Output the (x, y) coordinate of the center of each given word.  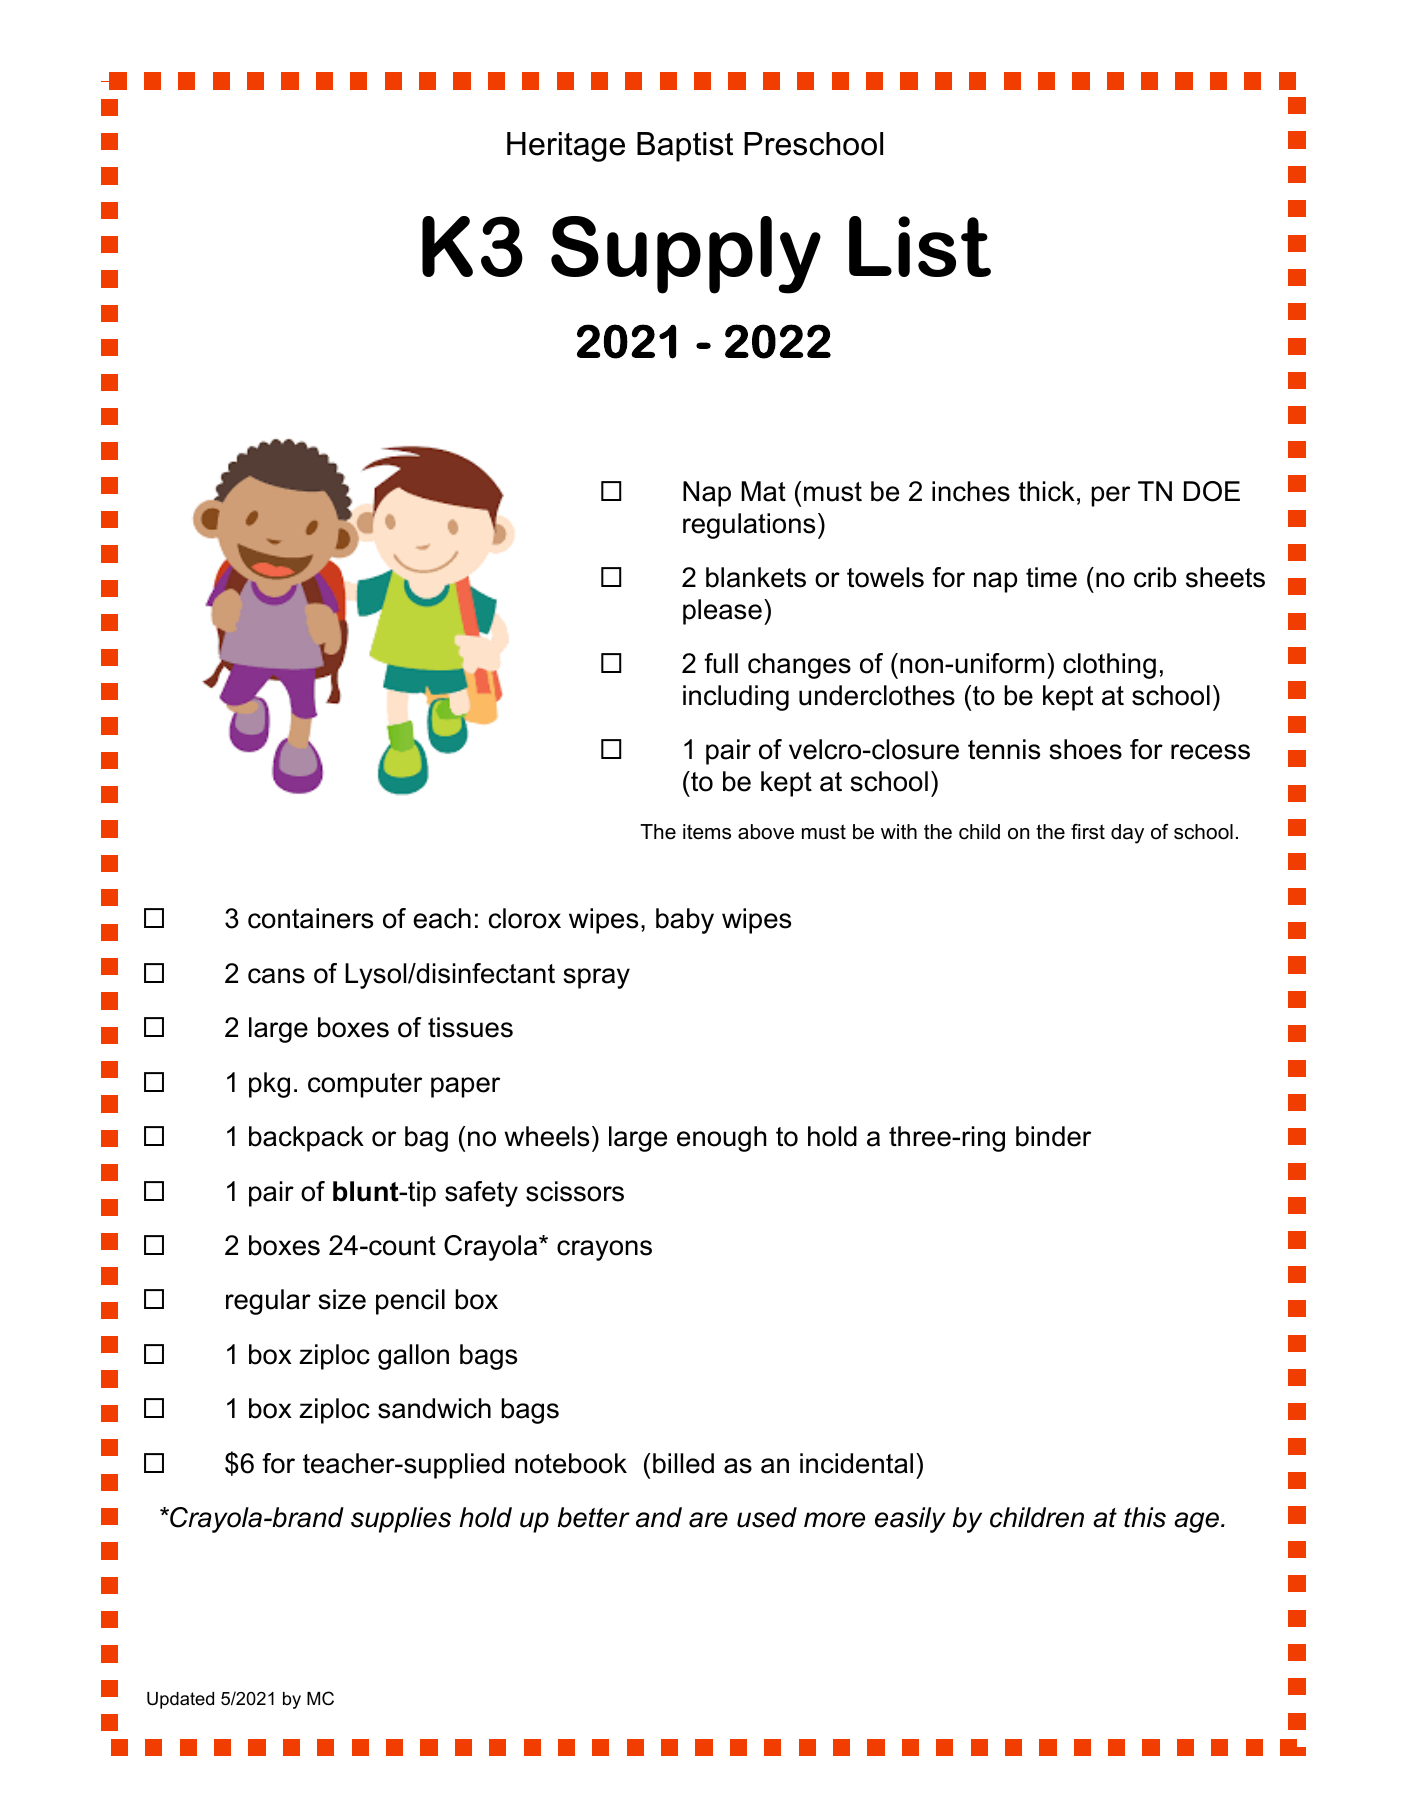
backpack (306, 1139)
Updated (180, 1700)
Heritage (566, 147)
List (920, 246)
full (721, 663)
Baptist (685, 147)
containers (310, 918)
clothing (1109, 666)
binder (1053, 1136)
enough (721, 1139)
